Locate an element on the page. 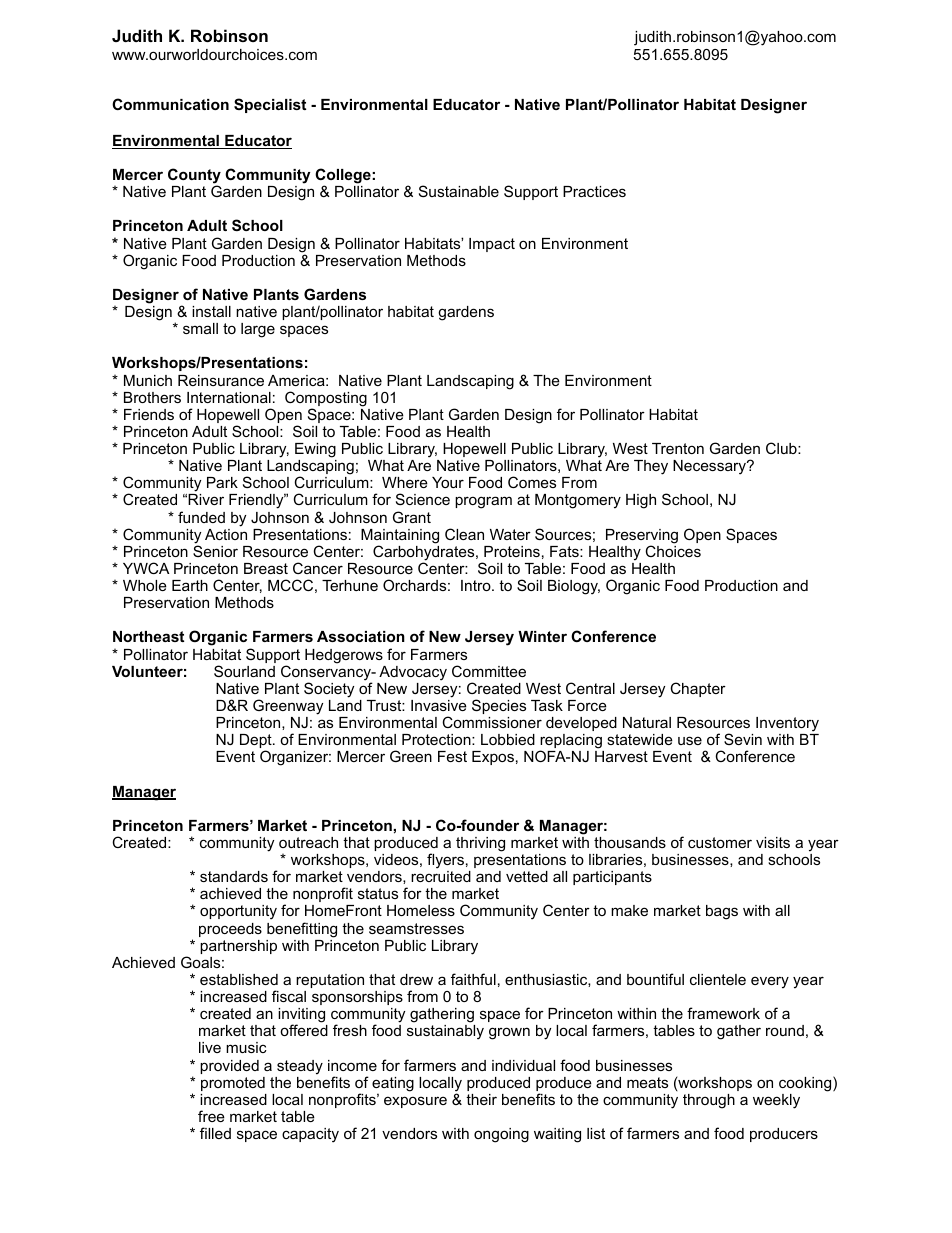 This document has width=952, height=1233. Your is located at coordinates (448, 482).
